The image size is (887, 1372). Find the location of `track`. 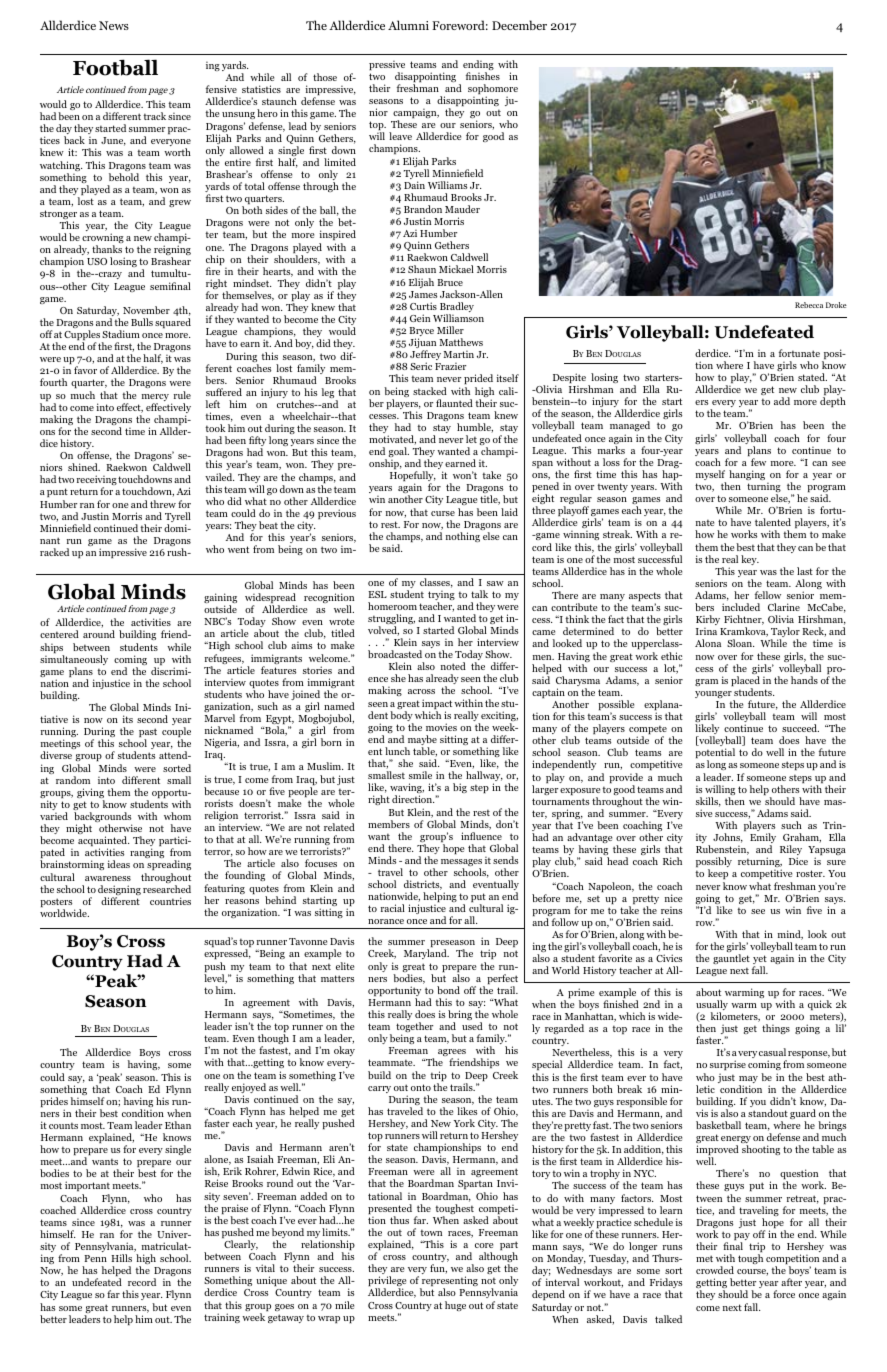

track is located at coordinates (154, 116).
